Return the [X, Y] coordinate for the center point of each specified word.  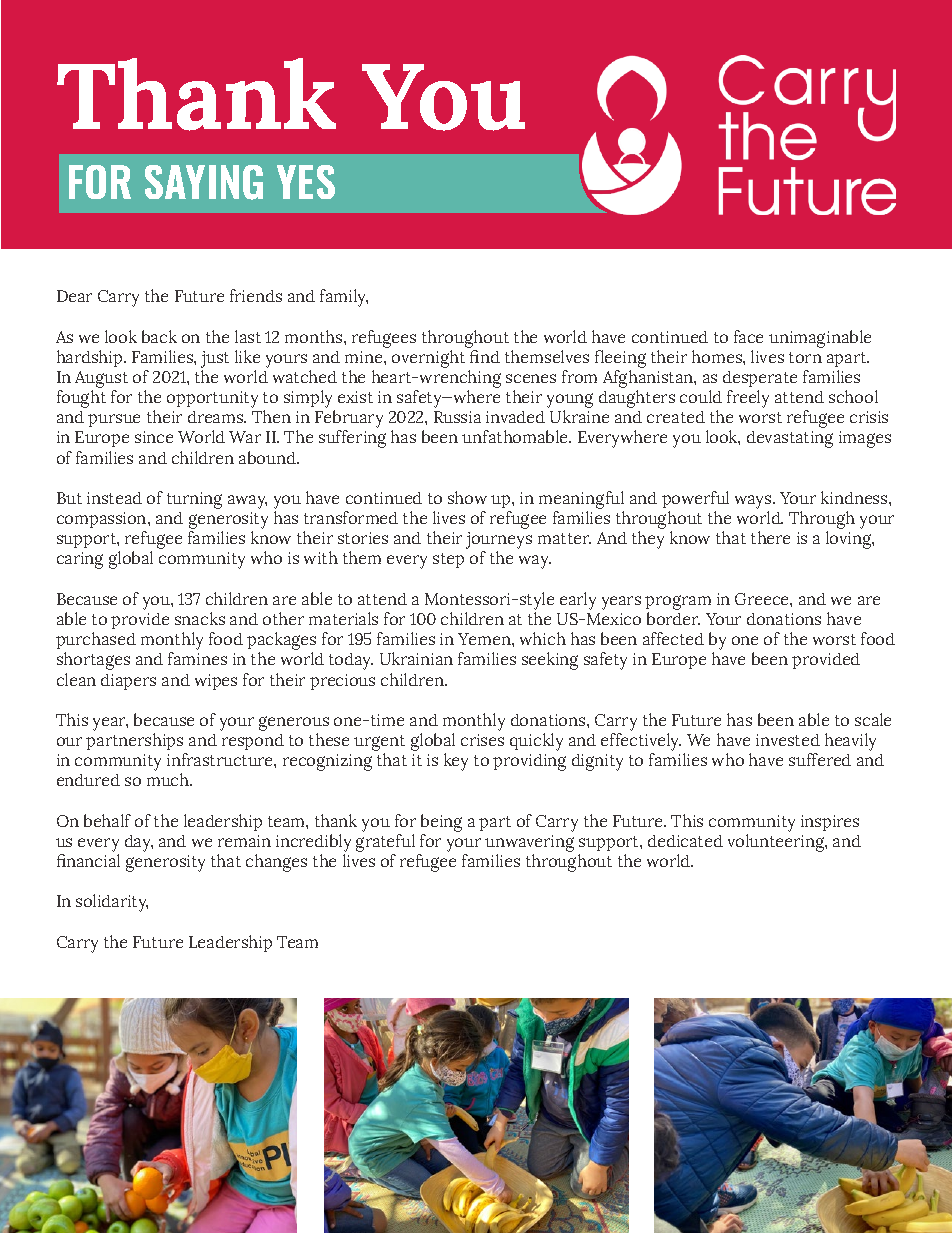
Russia [457, 417]
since [154, 437]
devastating [790, 439]
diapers [128, 682]
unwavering [529, 843]
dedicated [685, 841]
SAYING [204, 182]
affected [673, 638]
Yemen [485, 639]
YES [306, 182]
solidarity [112, 903]
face [748, 336]
